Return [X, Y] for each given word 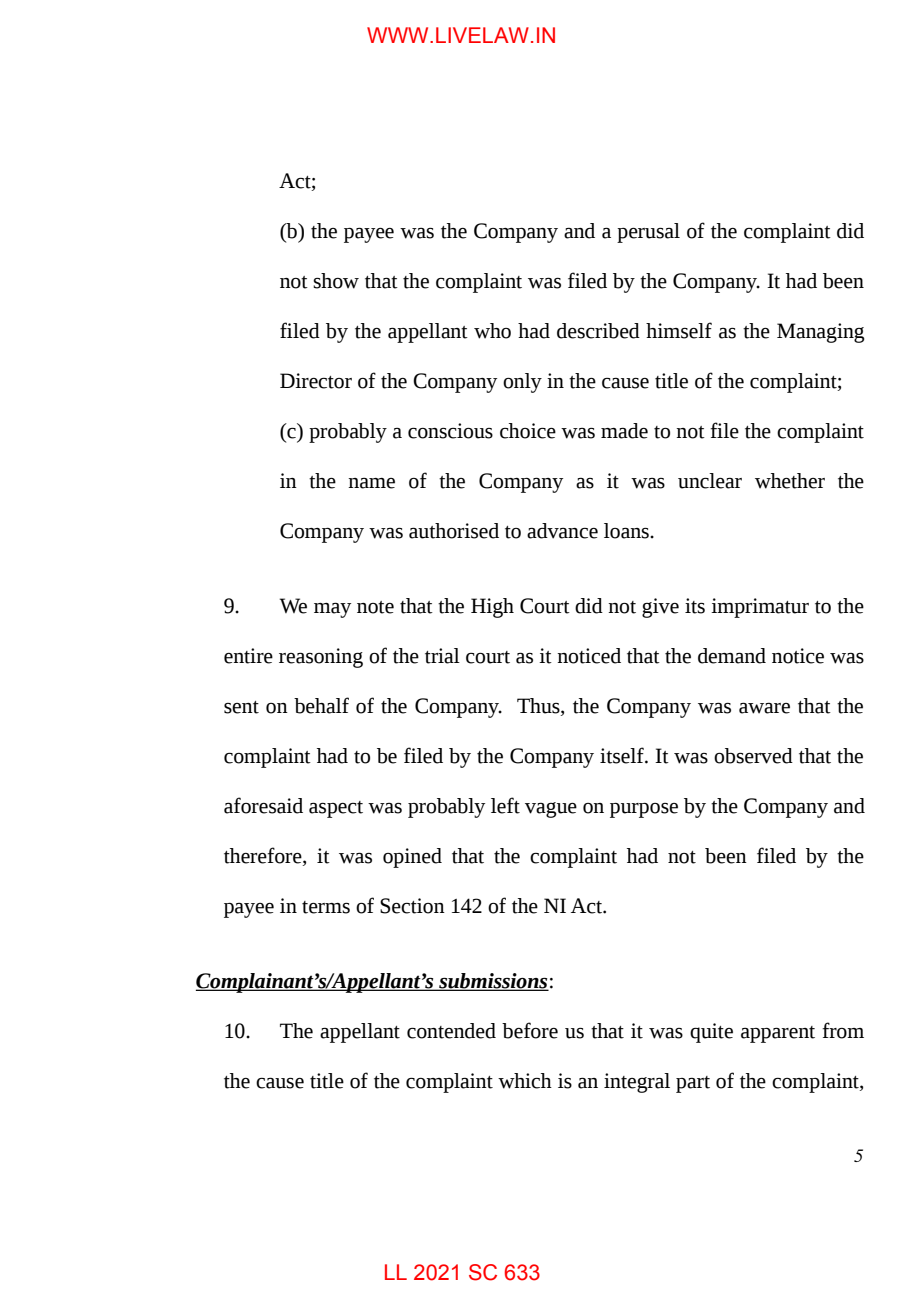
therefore [264, 856]
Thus [539, 707]
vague [551, 810]
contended [451, 1031]
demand [732, 656]
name [371, 483]
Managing [820, 333]
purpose [644, 810]
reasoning [321, 658]
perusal [648, 233]
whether [790, 481]
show [336, 281]
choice [528, 431]
